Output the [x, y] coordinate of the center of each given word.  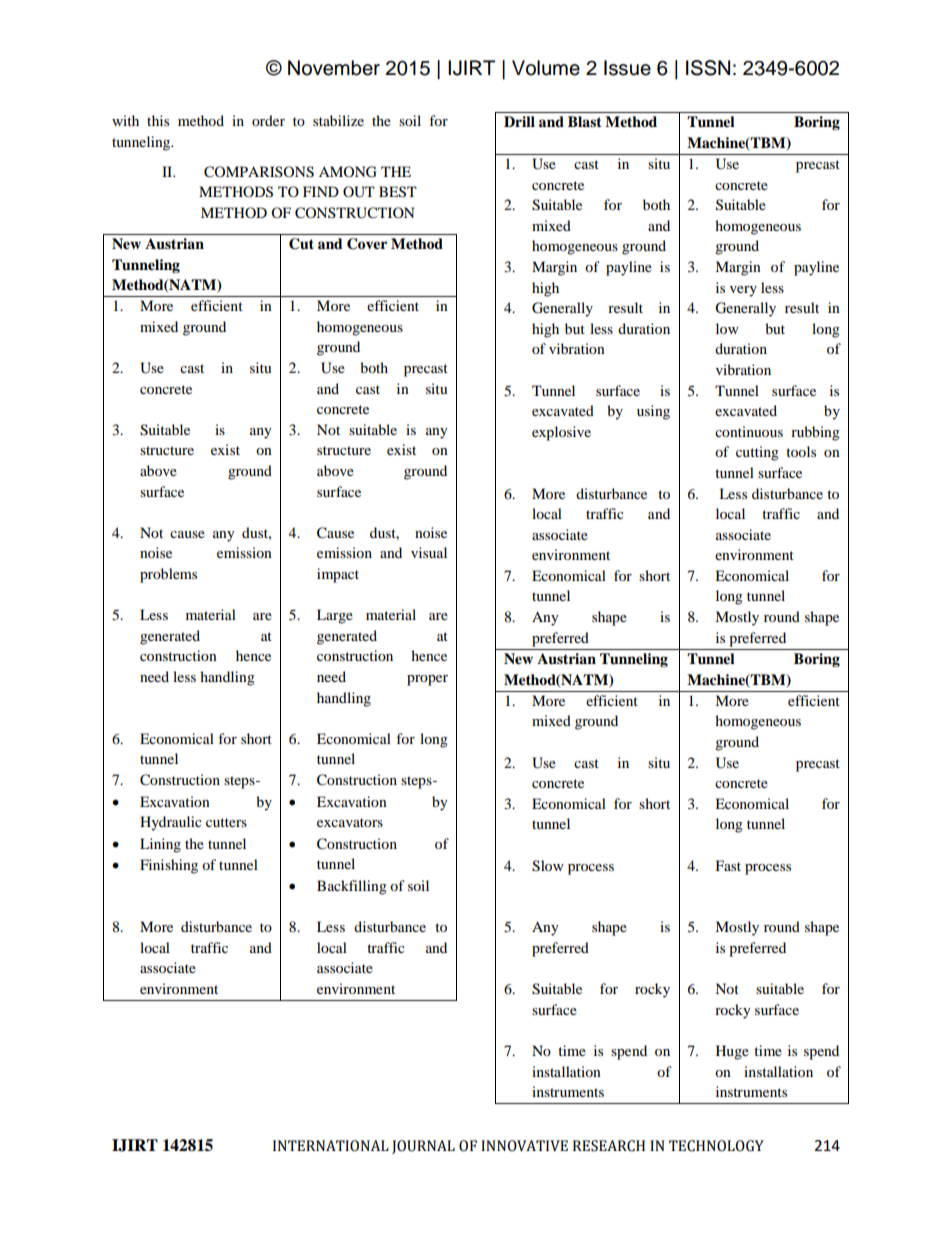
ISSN [708, 68]
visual [429, 552]
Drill [519, 121]
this [158, 120]
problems [168, 575]
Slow [548, 866]
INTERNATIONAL [331, 1146]
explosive [561, 433]
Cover [367, 244]
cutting [757, 453]
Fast [728, 865]
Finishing [169, 866]
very [743, 291]
